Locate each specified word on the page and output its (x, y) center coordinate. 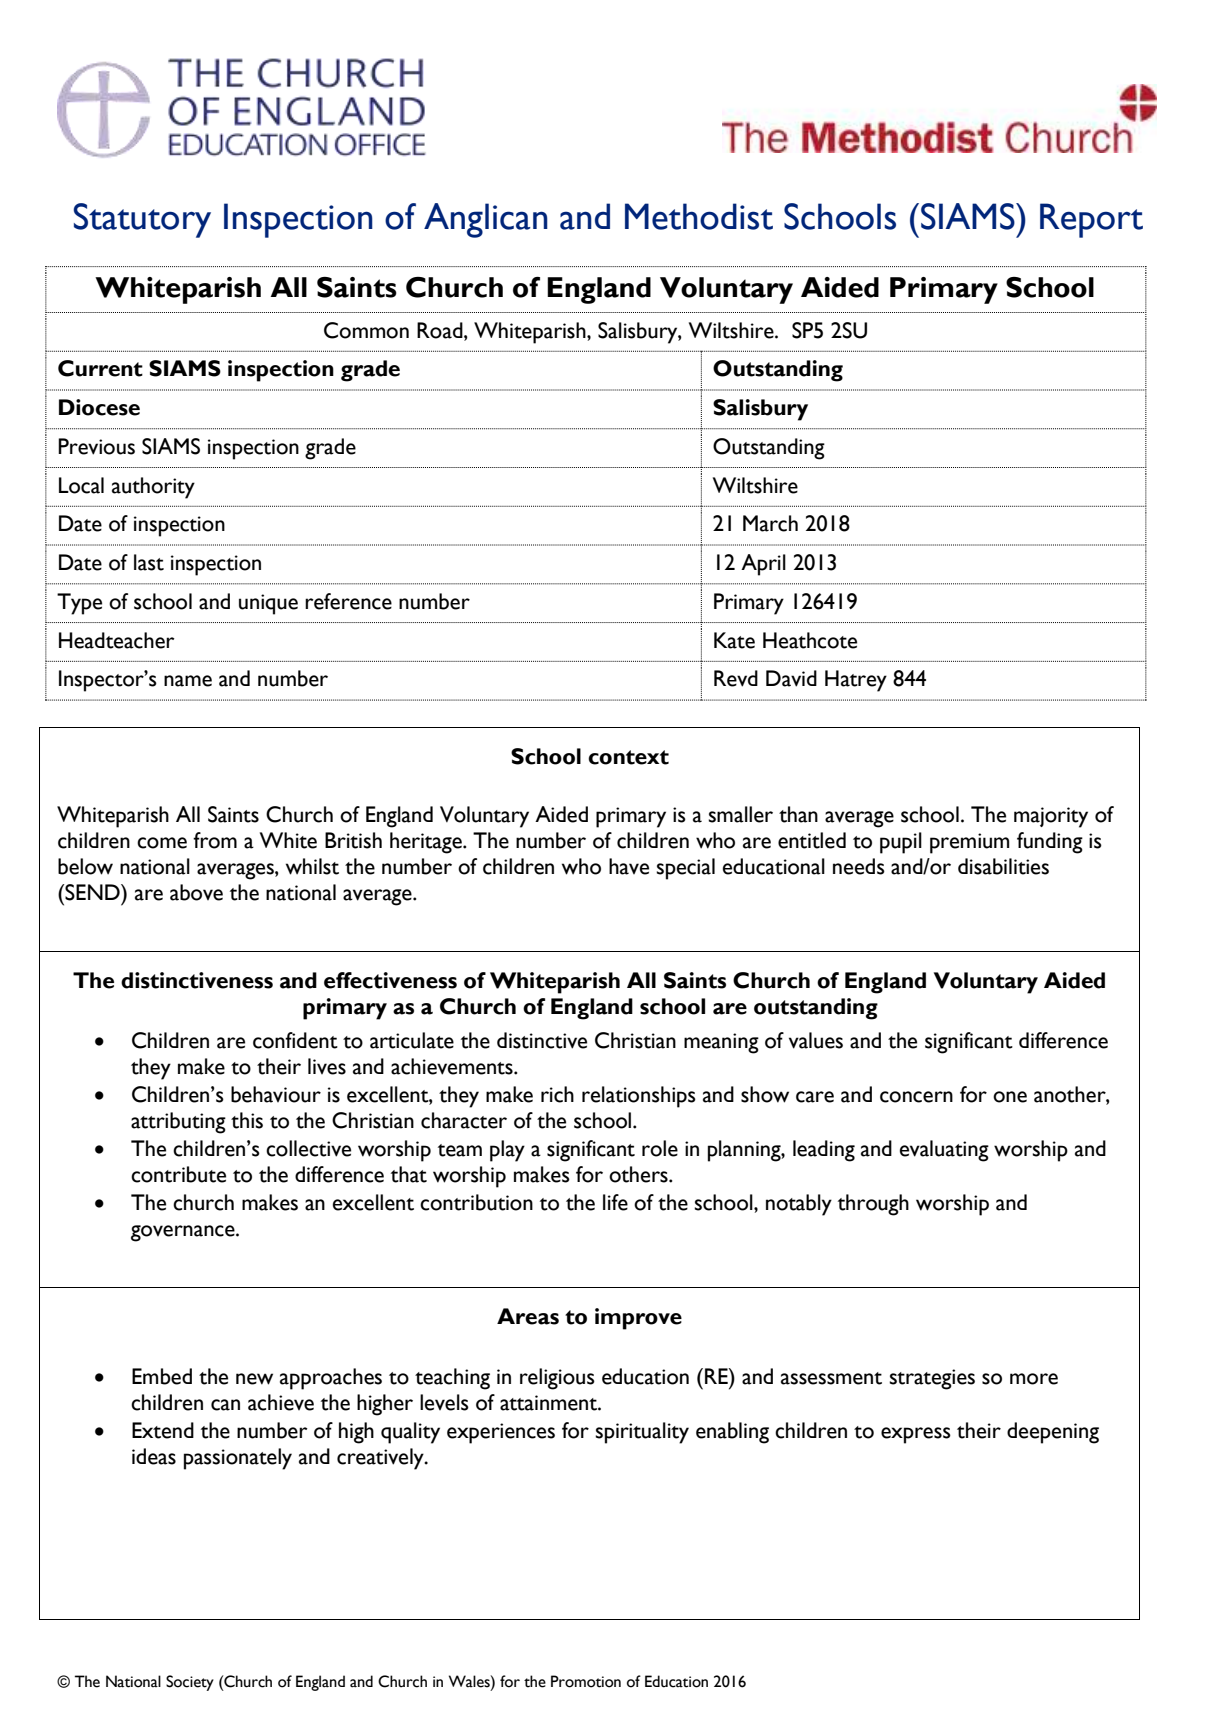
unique (268, 604)
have (629, 866)
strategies (932, 1379)
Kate (734, 640)
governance (184, 1233)
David (791, 678)
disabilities (1003, 866)
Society (190, 1683)
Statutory (142, 220)
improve (638, 1319)
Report (1091, 220)
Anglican (486, 220)
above (196, 892)
